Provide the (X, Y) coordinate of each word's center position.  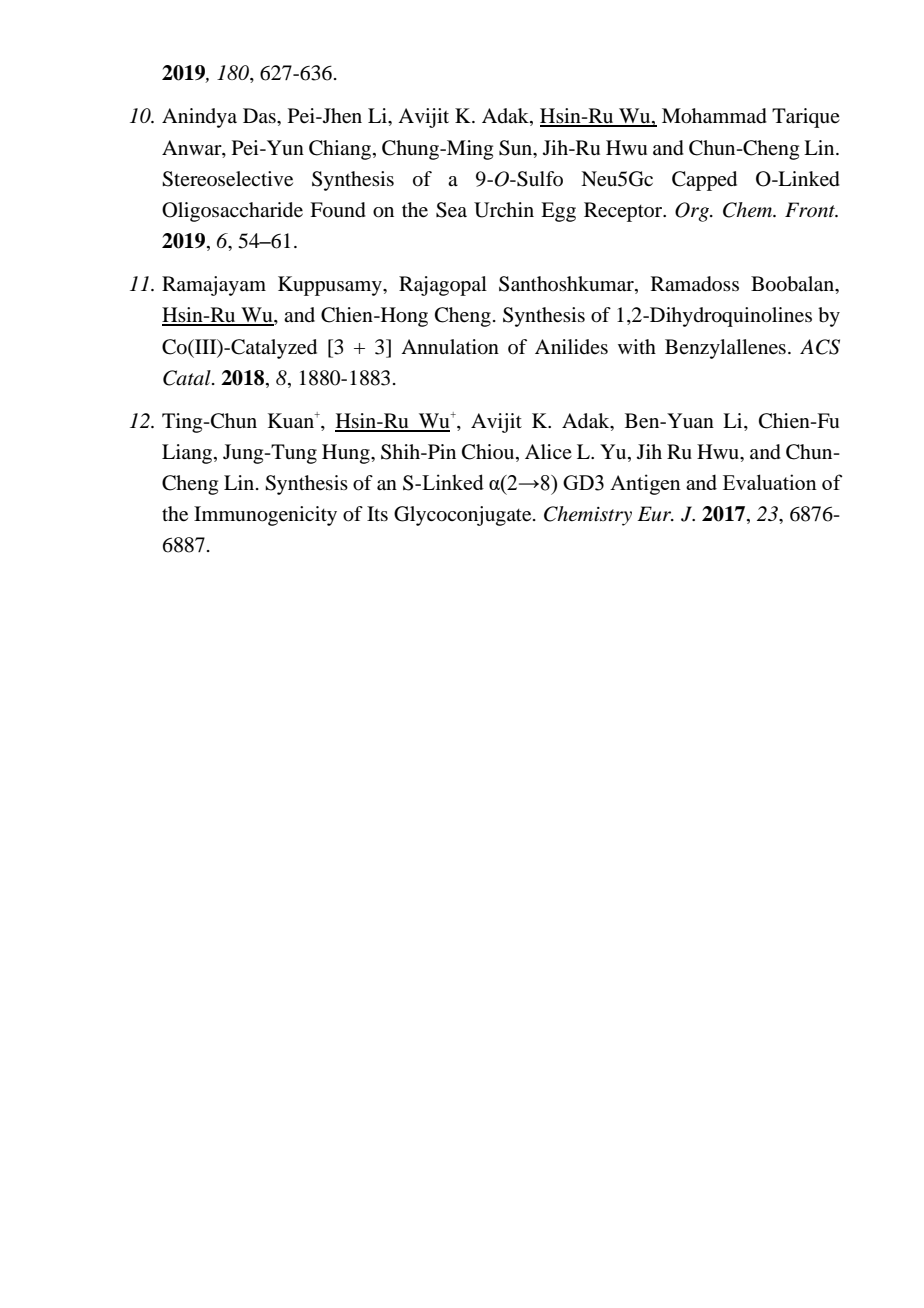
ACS (820, 347)
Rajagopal (443, 286)
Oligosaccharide (232, 212)
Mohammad (714, 116)
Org (693, 212)
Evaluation (770, 482)
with (637, 346)
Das (260, 115)
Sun (517, 148)
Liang (188, 454)
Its (377, 513)
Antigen (645, 484)
